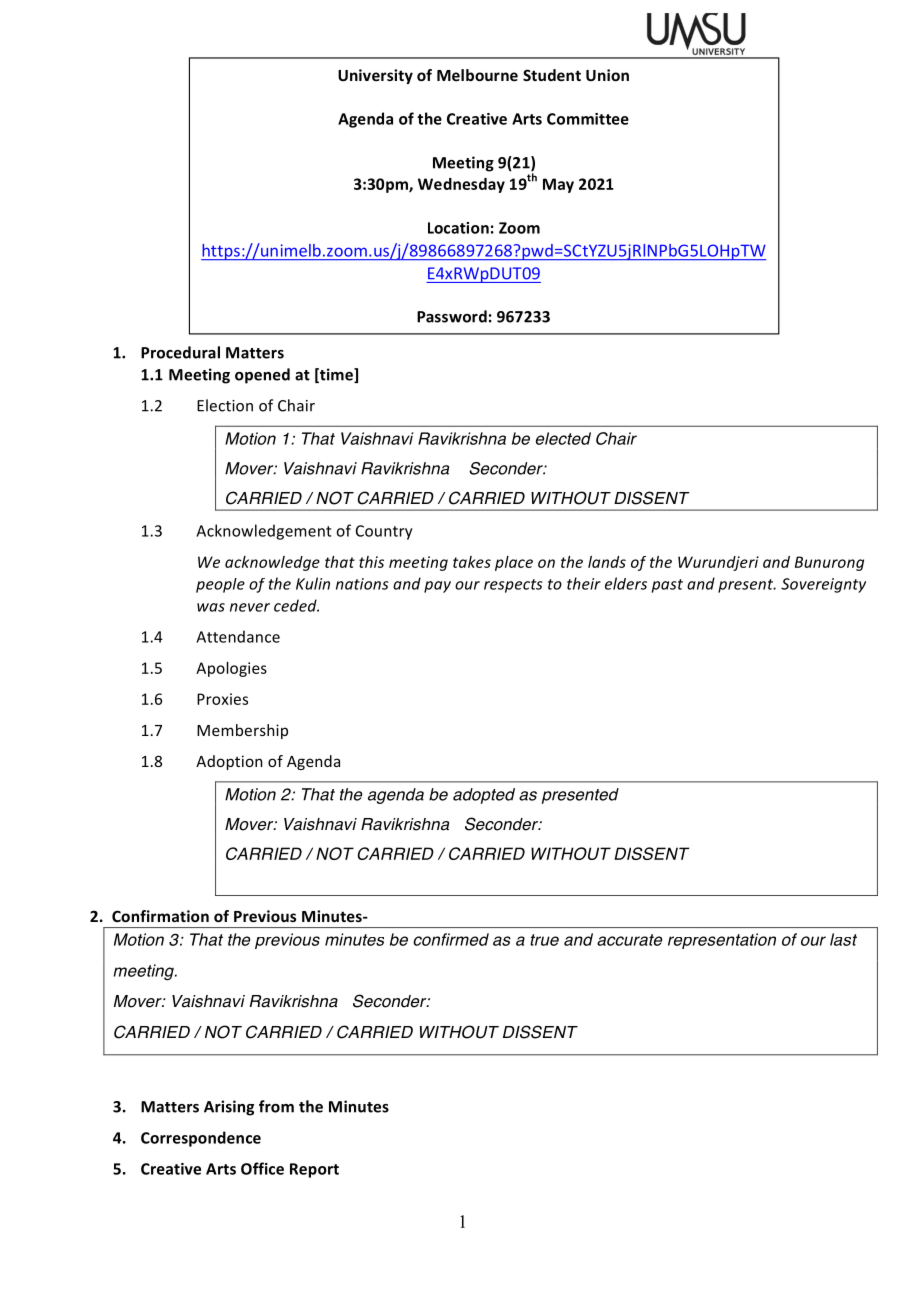 The image size is (924, 1308). I want to click on Union, so click(607, 75).
